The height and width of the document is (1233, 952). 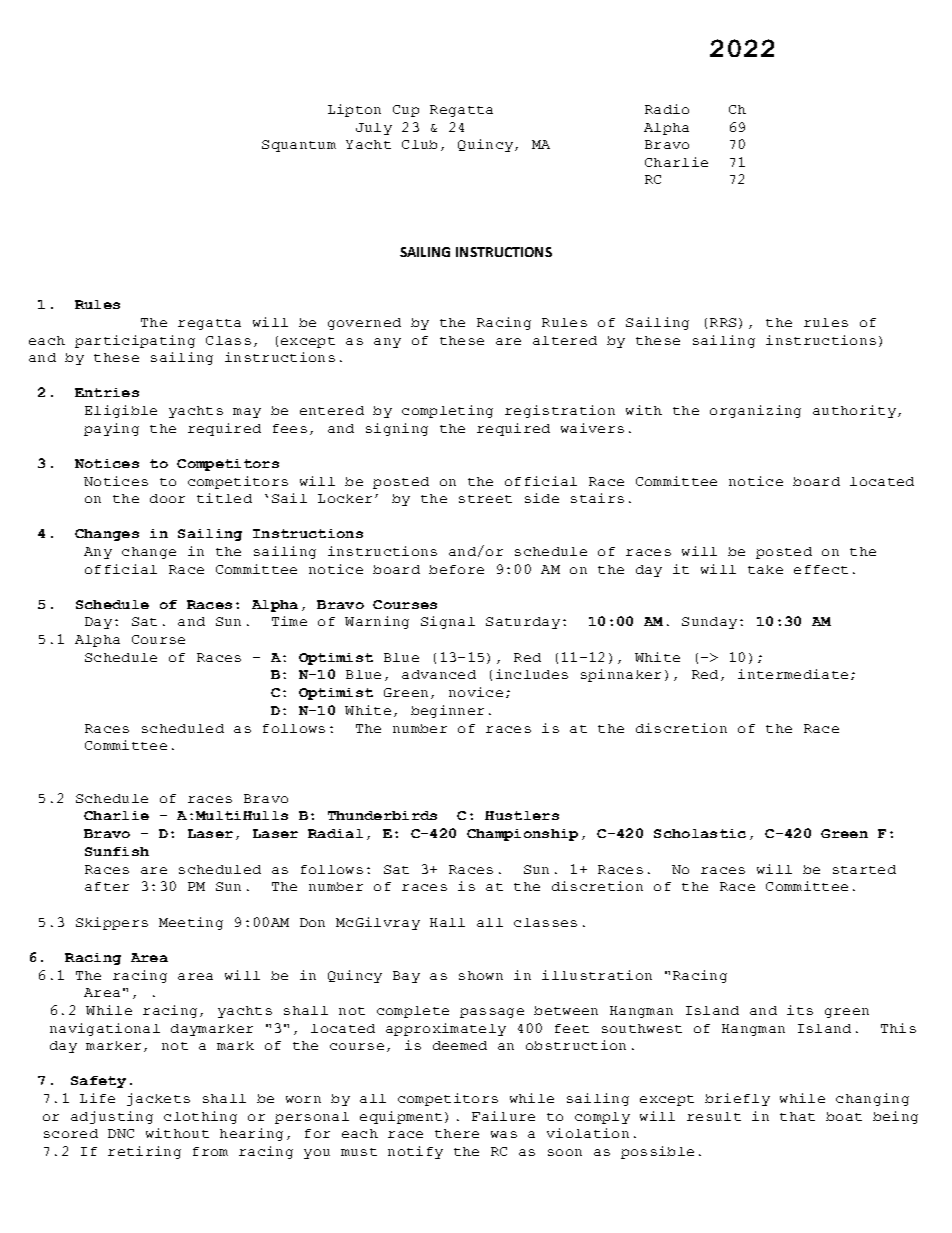 What do you see at coordinates (522, 815) in the document?
I see `Hustlers` at bounding box center [522, 815].
